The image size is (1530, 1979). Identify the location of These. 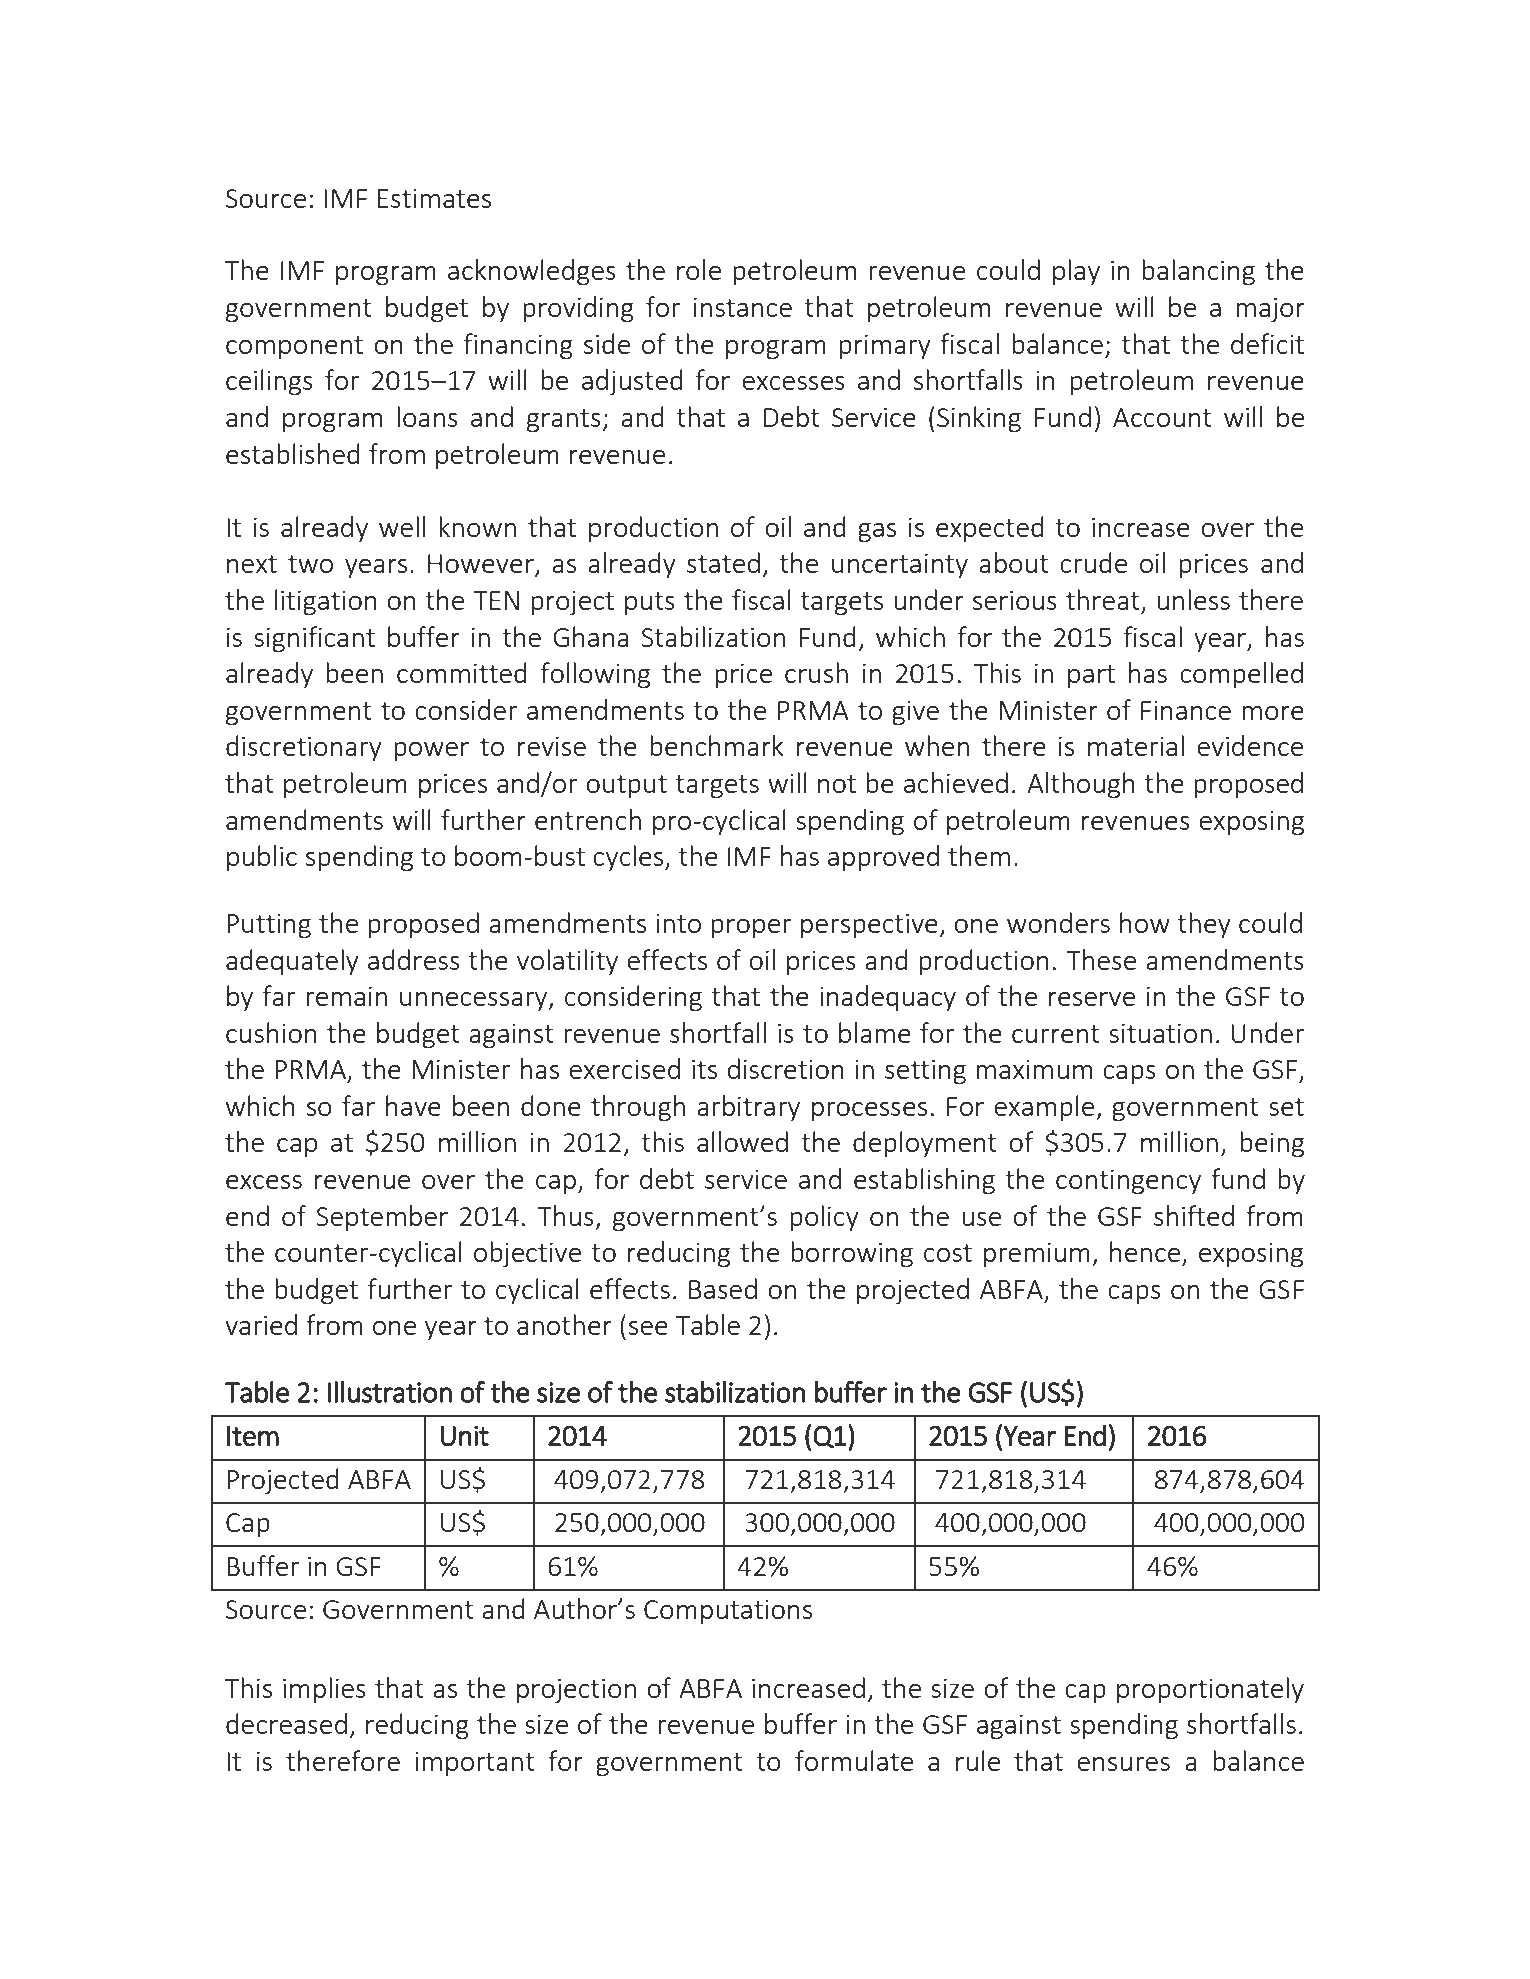
(1101, 959).
